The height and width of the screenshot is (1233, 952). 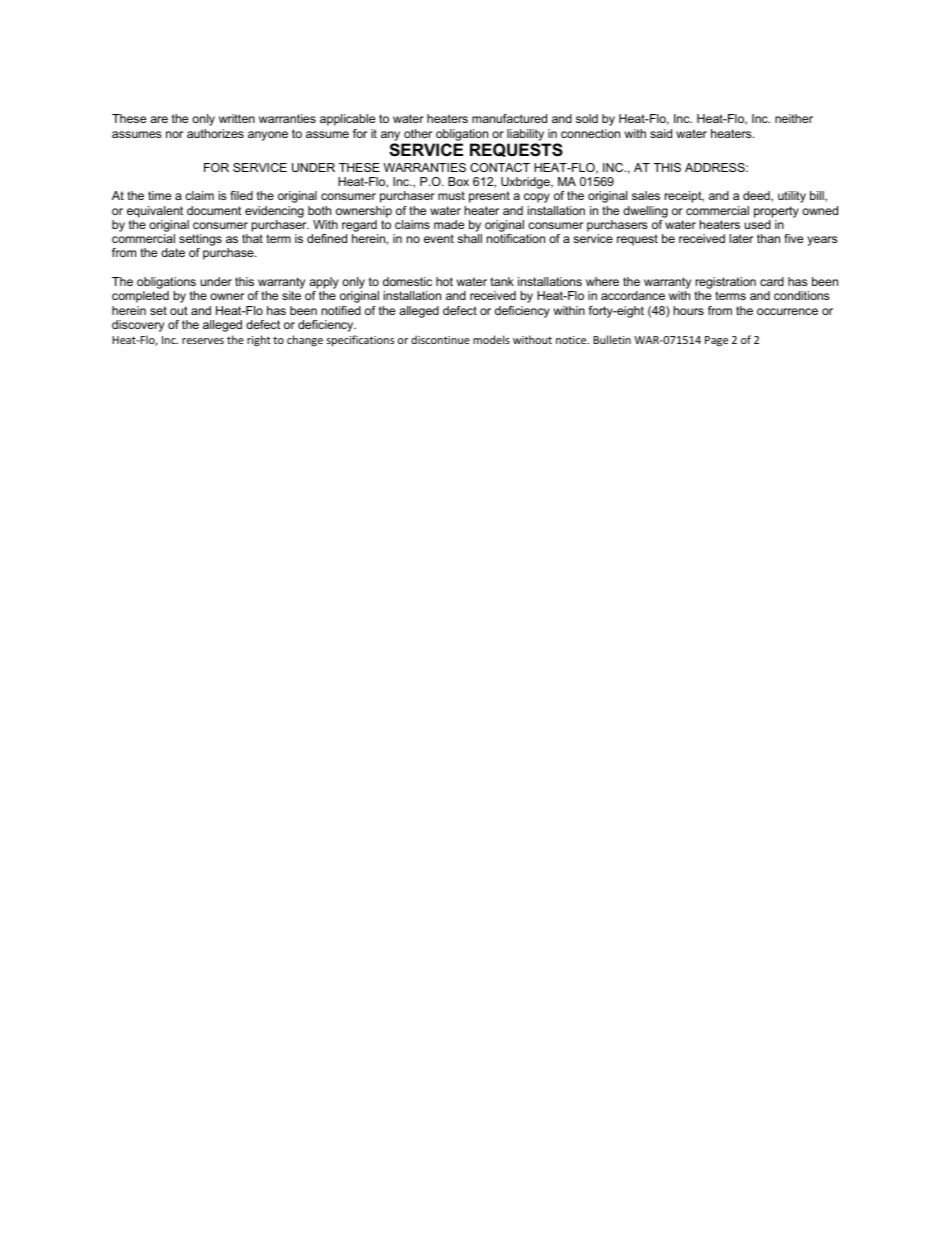 What do you see at coordinates (491, 339) in the screenshot?
I see `models` at bounding box center [491, 339].
